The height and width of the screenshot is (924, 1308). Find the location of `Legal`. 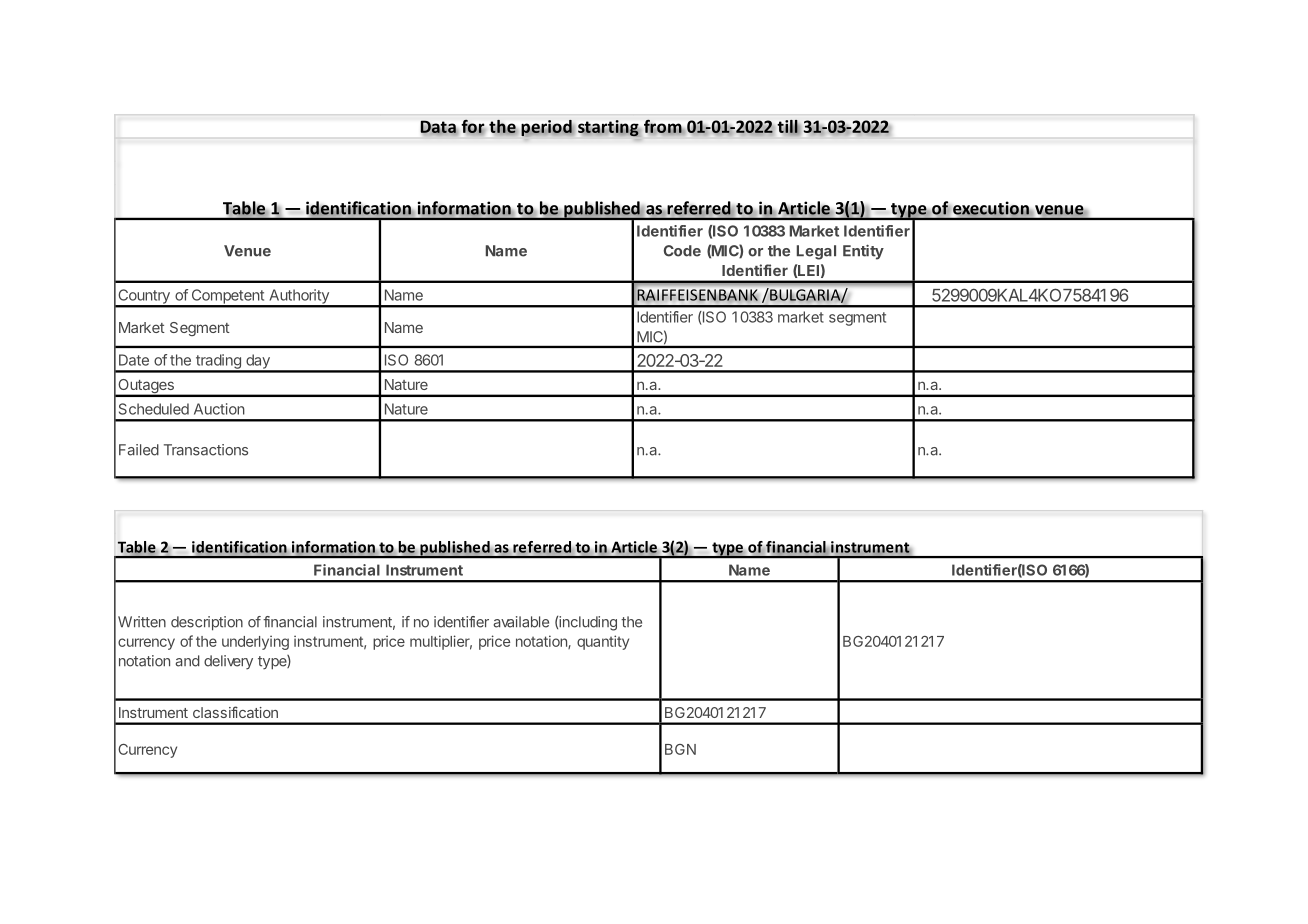

Legal is located at coordinates (816, 252).
